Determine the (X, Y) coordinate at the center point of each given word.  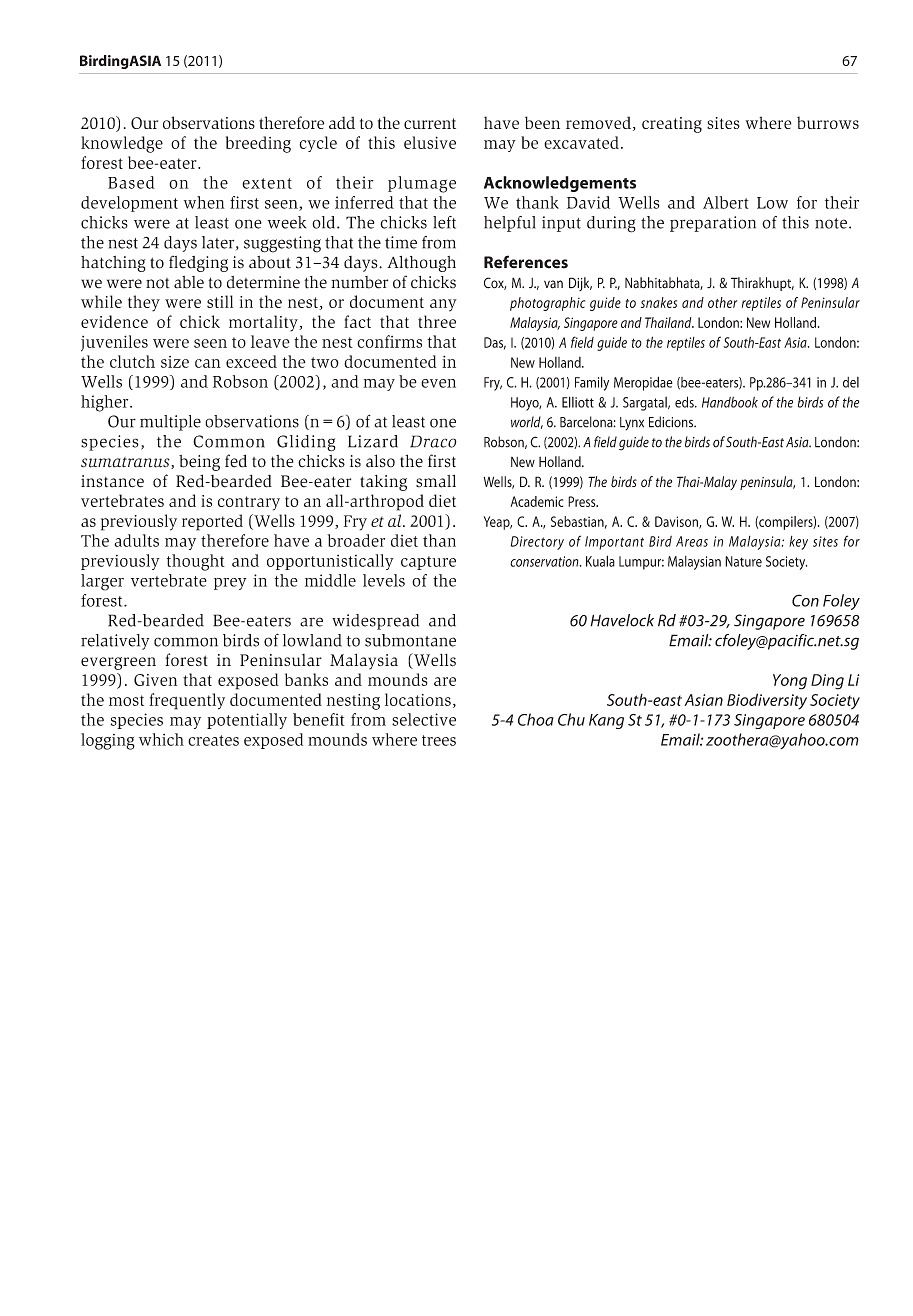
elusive (430, 142)
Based (131, 182)
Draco (433, 441)
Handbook (730, 402)
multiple (170, 423)
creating (672, 125)
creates (213, 740)
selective (424, 719)
